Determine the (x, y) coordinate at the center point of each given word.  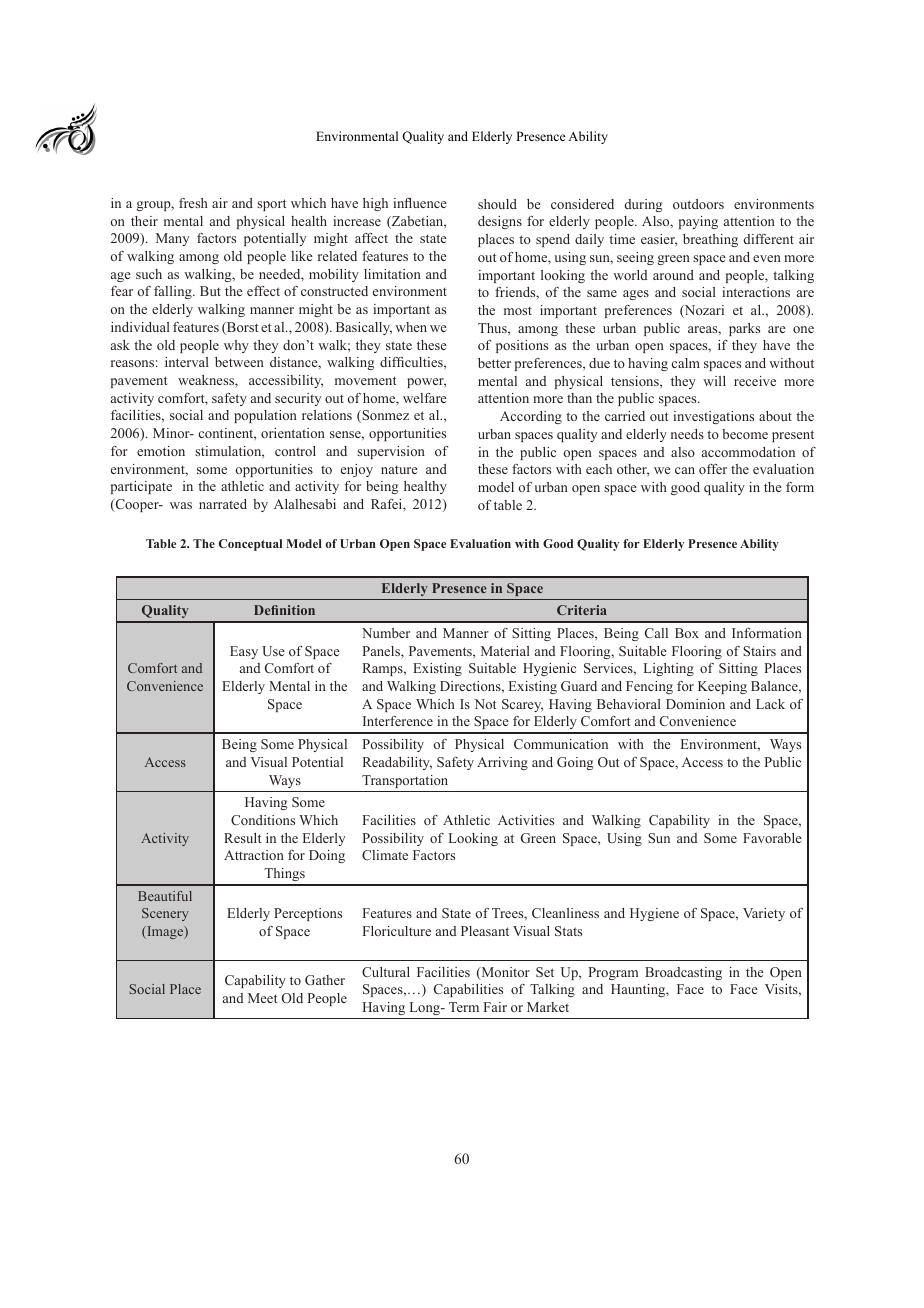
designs (500, 222)
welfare (425, 398)
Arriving (502, 763)
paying (698, 222)
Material (505, 651)
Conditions (263, 820)
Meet (262, 998)
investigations (713, 417)
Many (172, 239)
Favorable (772, 838)
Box (687, 633)
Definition (284, 610)
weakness (207, 380)
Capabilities (468, 990)
